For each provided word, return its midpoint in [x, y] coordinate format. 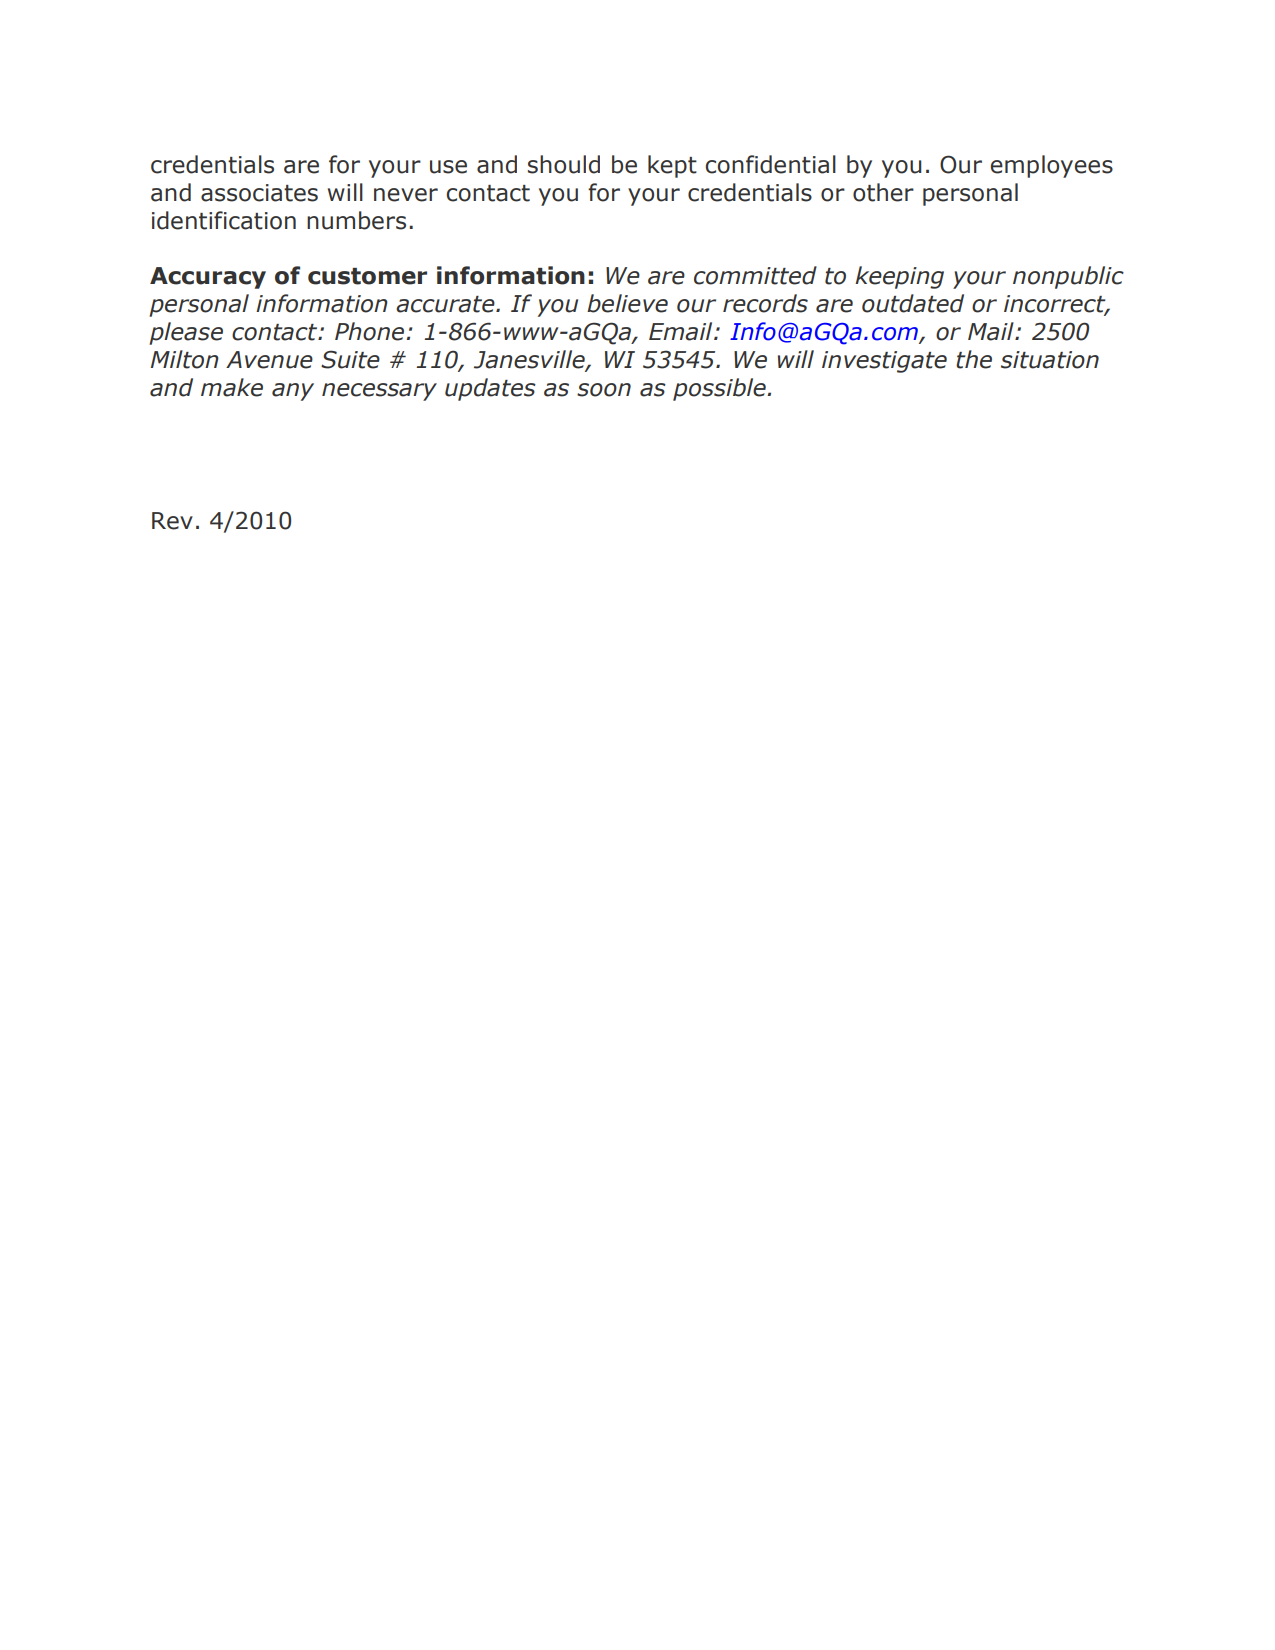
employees [1052, 166]
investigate [884, 362]
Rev [172, 521]
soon [604, 390]
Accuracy [208, 278]
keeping [899, 277]
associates [259, 193]
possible [720, 389]
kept [672, 166]
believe [627, 303]
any [293, 392]
